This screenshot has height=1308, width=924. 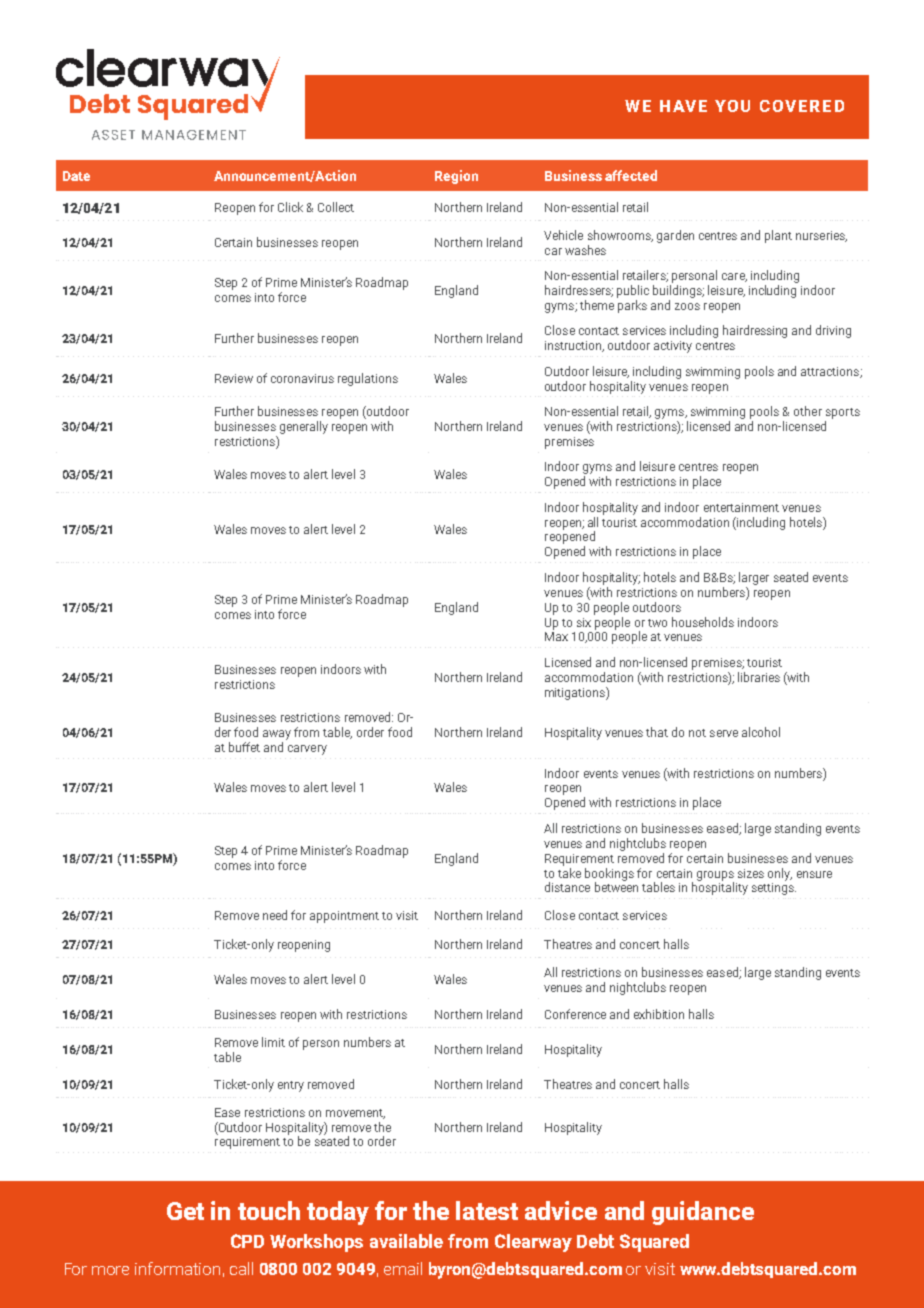 I want to click on Region, so click(x=456, y=177).
